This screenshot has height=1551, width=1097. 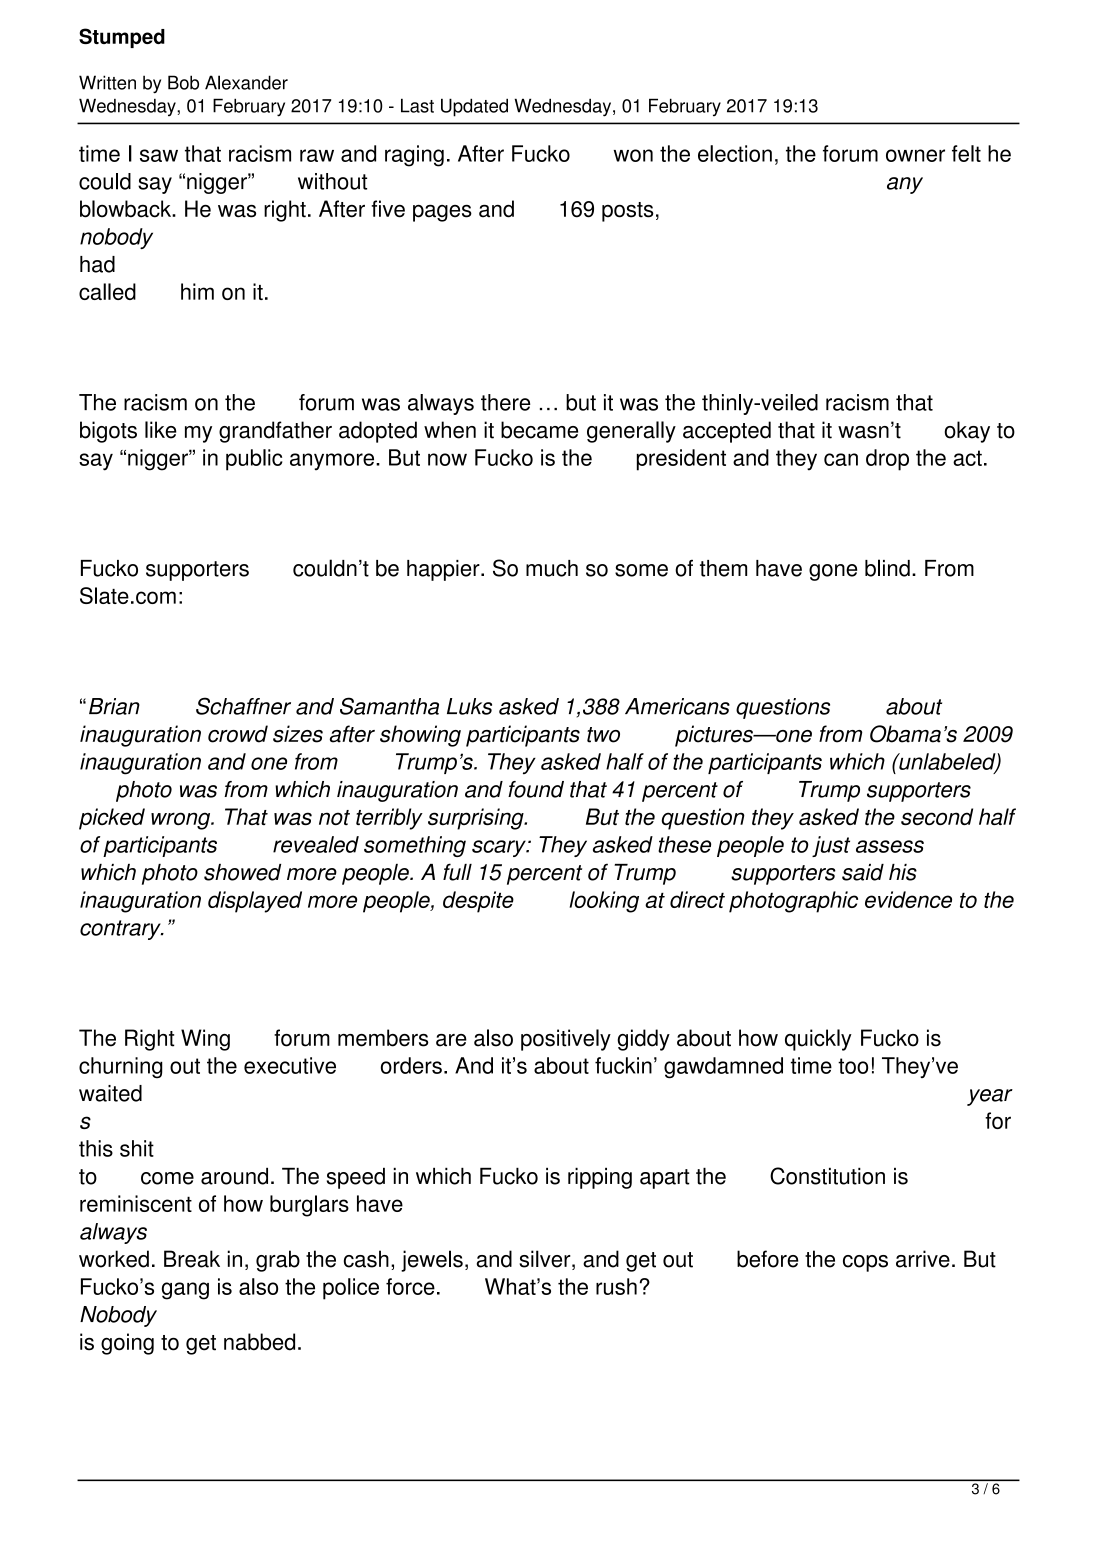 What do you see at coordinates (616, 1286) in the screenshot?
I see `rush` at bounding box center [616, 1286].
